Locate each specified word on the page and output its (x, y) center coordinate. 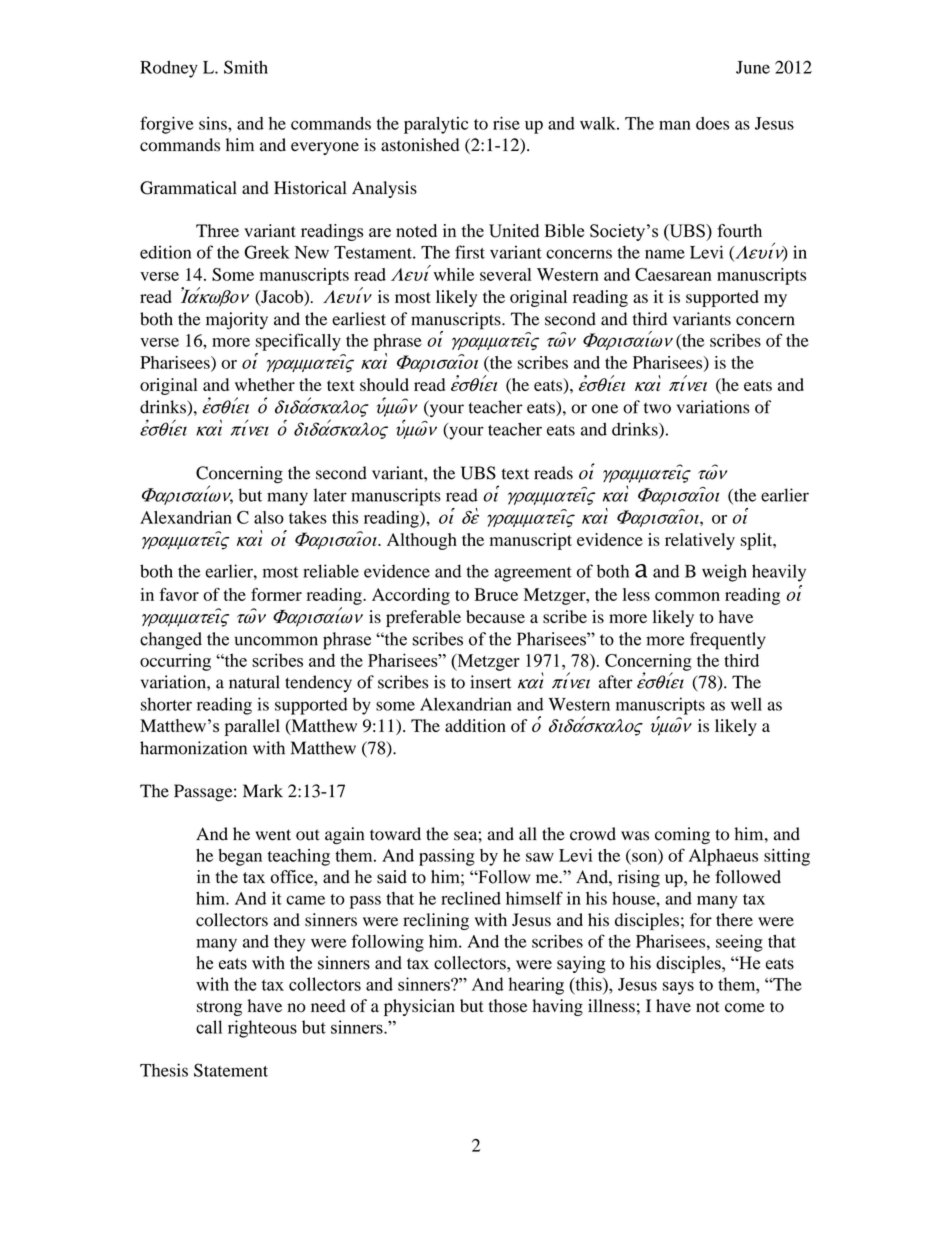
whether (265, 384)
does (712, 123)
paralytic (436, 125)
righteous (262, 1029)
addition (475, 725)
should (384, 384)
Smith (246, 67)
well (746, 704)
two (657, 408)
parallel (252, 727)
